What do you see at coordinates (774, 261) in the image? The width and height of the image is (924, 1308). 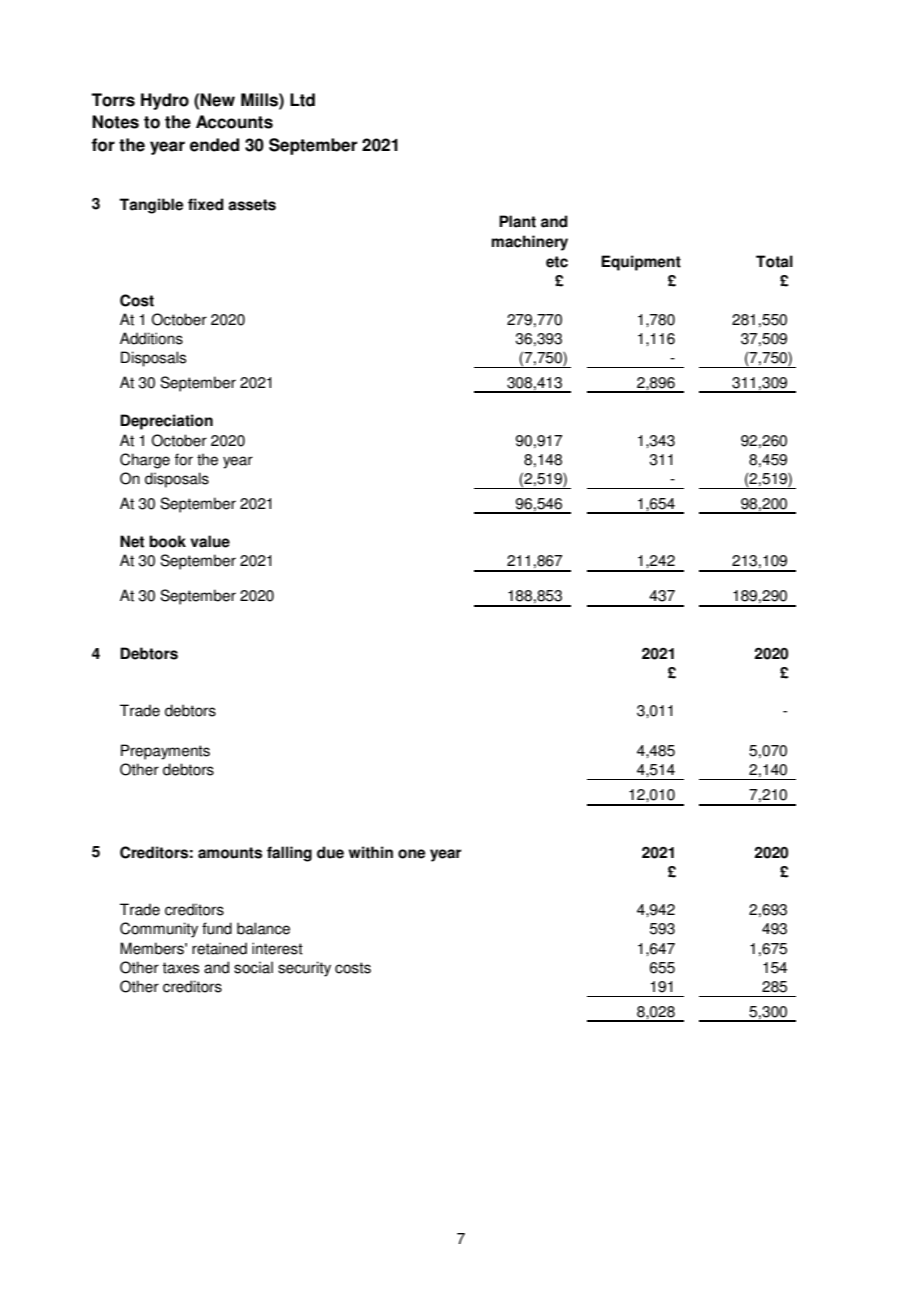 I see `Total` at bounding box center [774, 261].
